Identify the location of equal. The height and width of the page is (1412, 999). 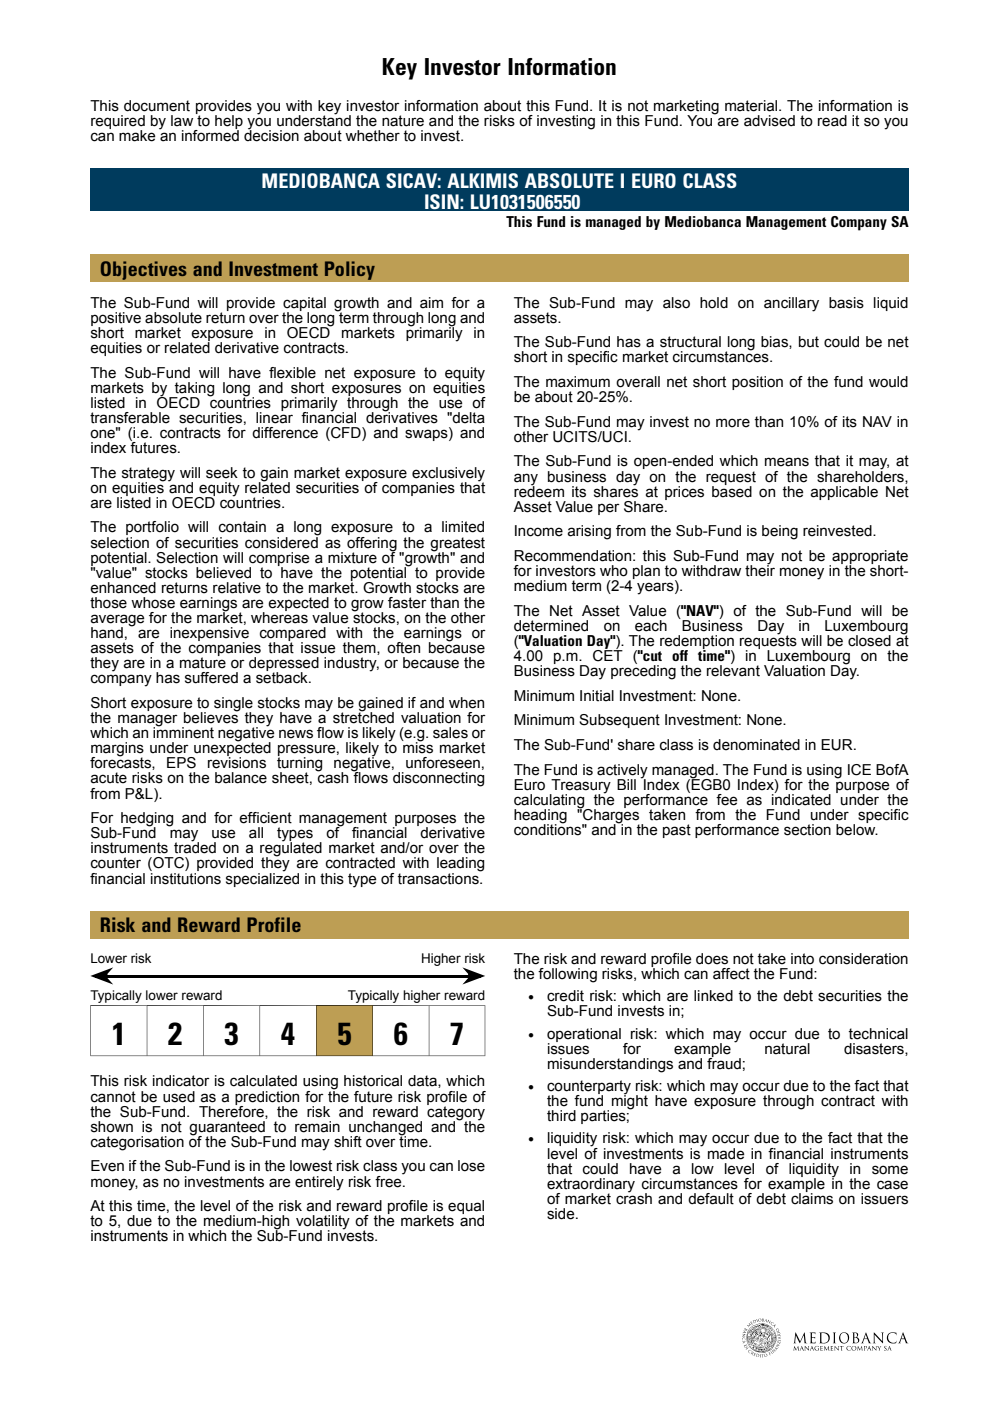
(466, 1208).
